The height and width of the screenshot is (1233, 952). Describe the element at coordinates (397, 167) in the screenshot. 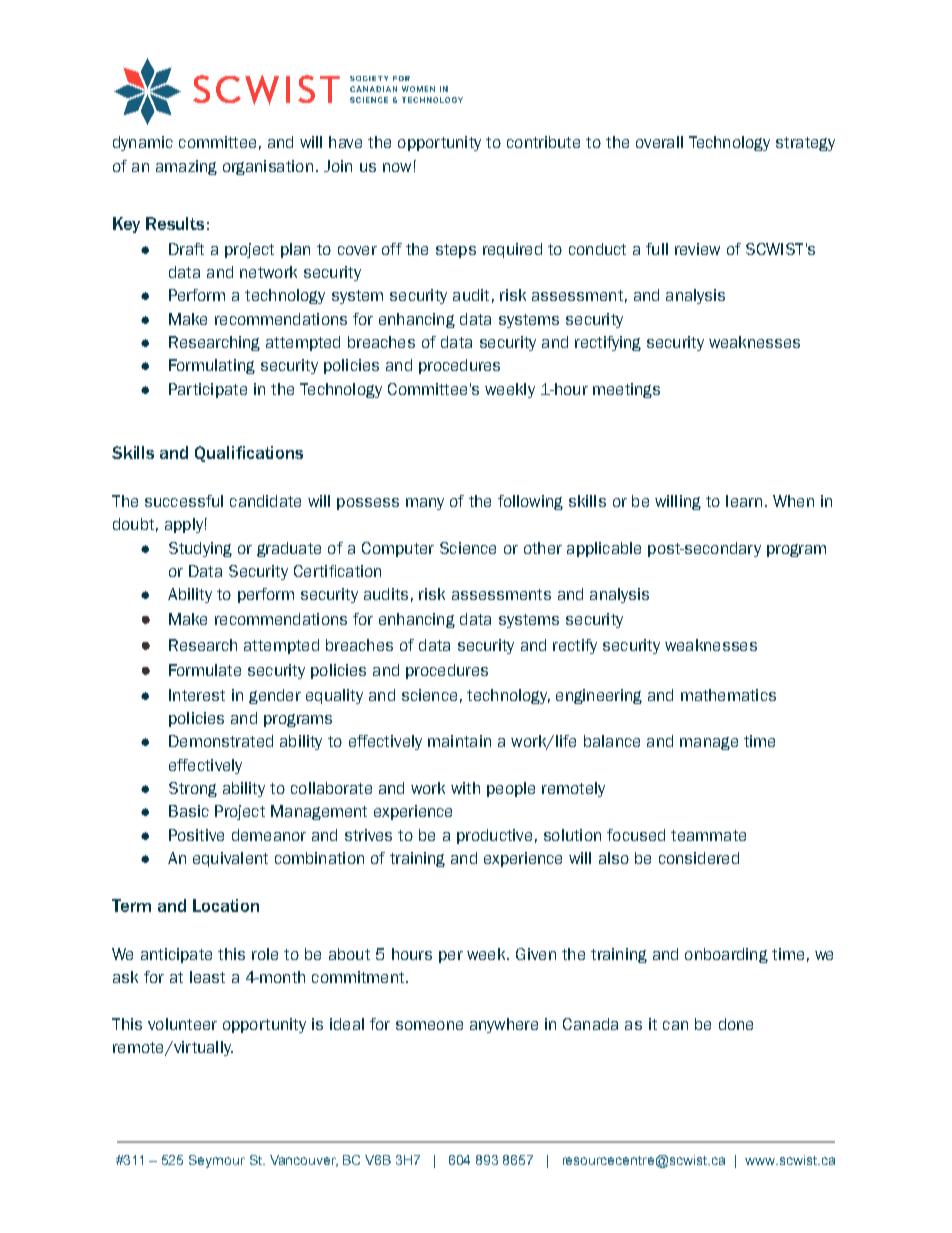

I see `now` at that location.
